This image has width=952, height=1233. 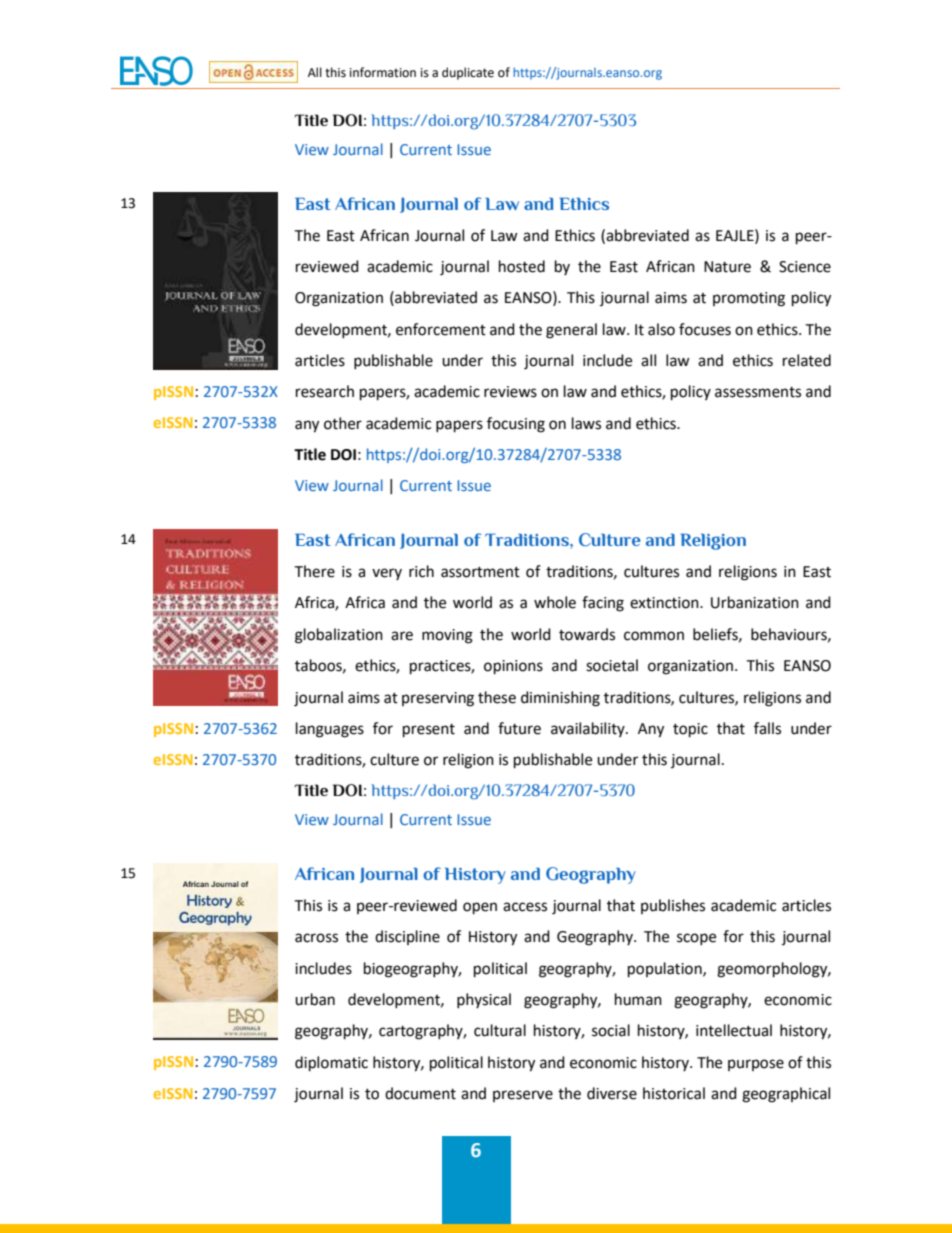 What do you see at coordinates (387, 574) in the image?
I see `very` at bounding box center [387, 574].
